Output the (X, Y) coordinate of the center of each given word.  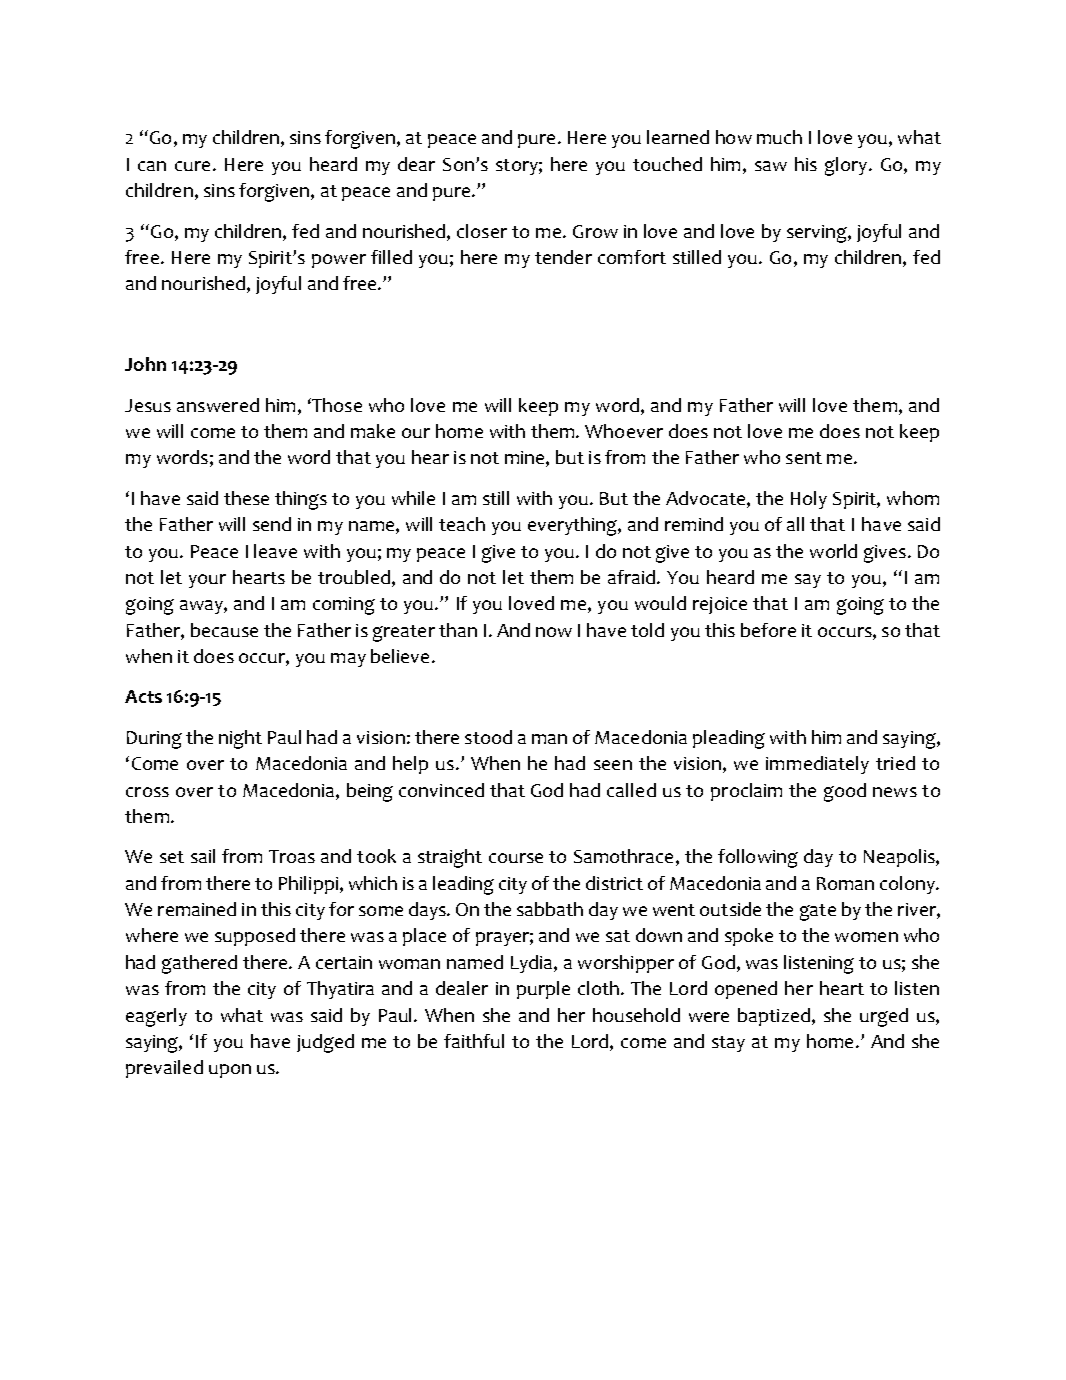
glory (847, 166)
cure (192, 166)
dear (416, 164)
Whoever (624, 431)
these (246, 498)
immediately (817, 765)
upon (230, 1071)
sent (804, 458)
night (240, 739)
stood (488, 737)
